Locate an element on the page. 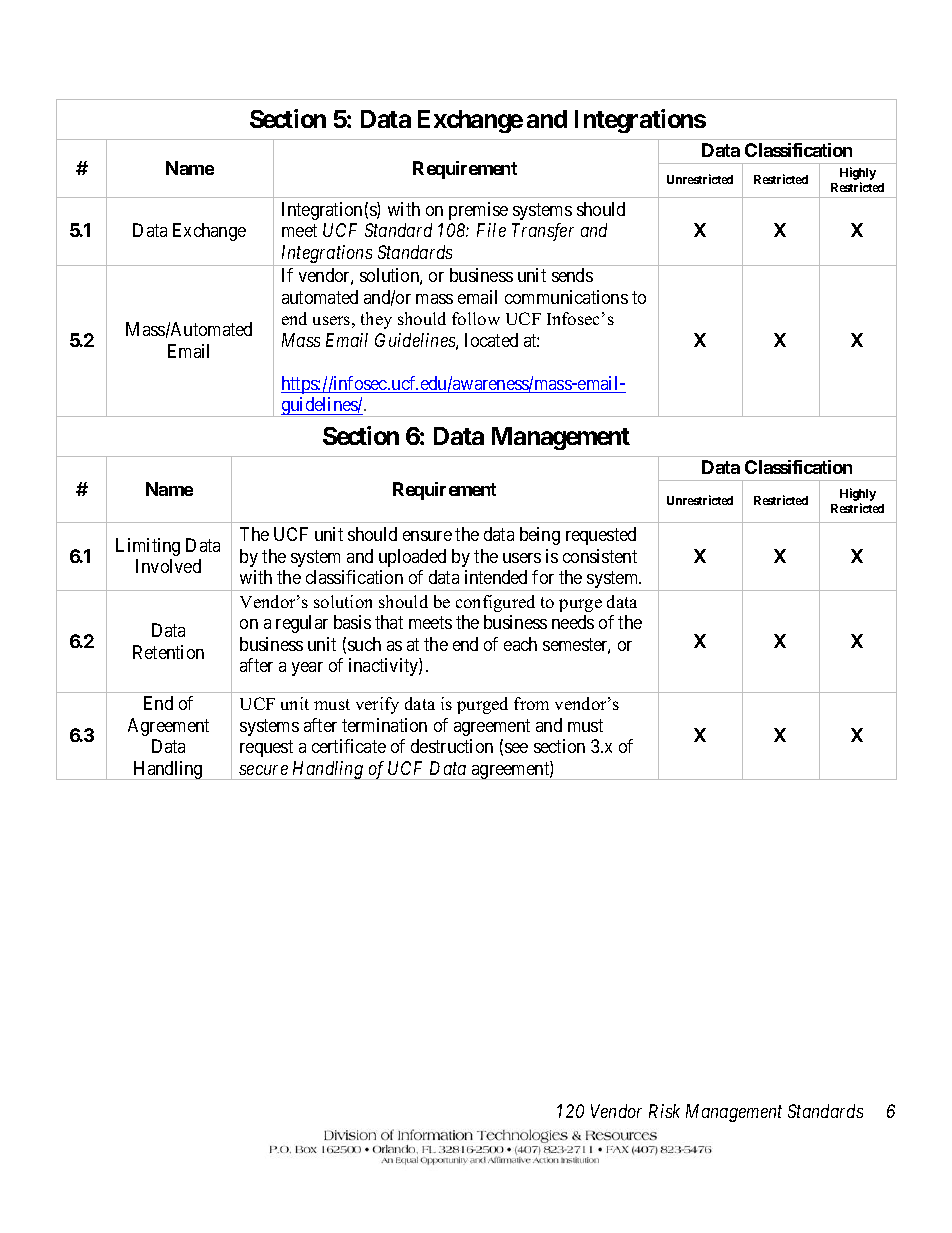 The image size is (952, 1233). premise is located at coordinates (478, 211).
